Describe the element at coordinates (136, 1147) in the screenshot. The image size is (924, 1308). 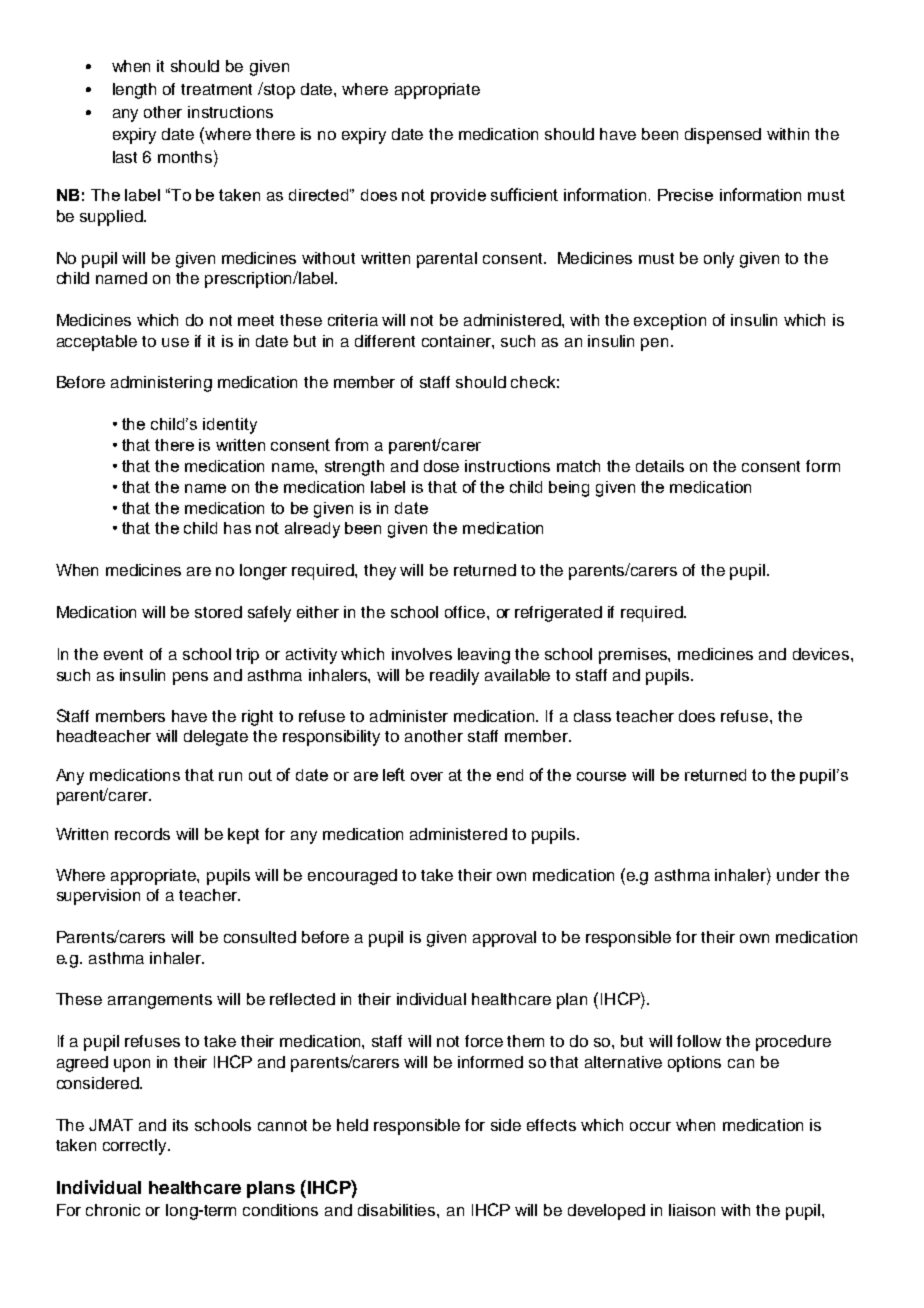
I see `correctly` at that location.
